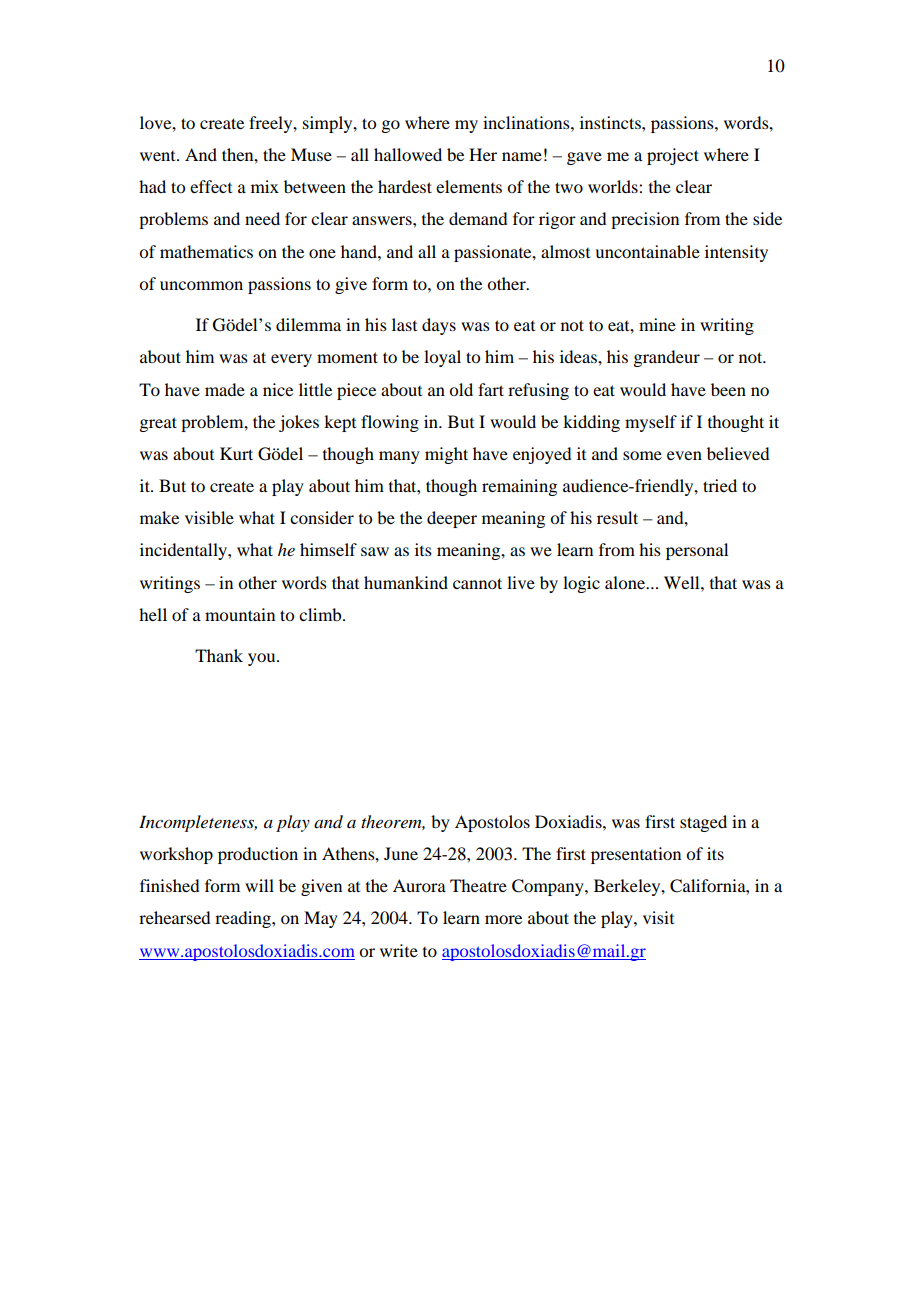 This page has height=1308, width=924. What do you see at coordinates (399, 950) in the page?
I see `write` at bounding box center [399, 950].
